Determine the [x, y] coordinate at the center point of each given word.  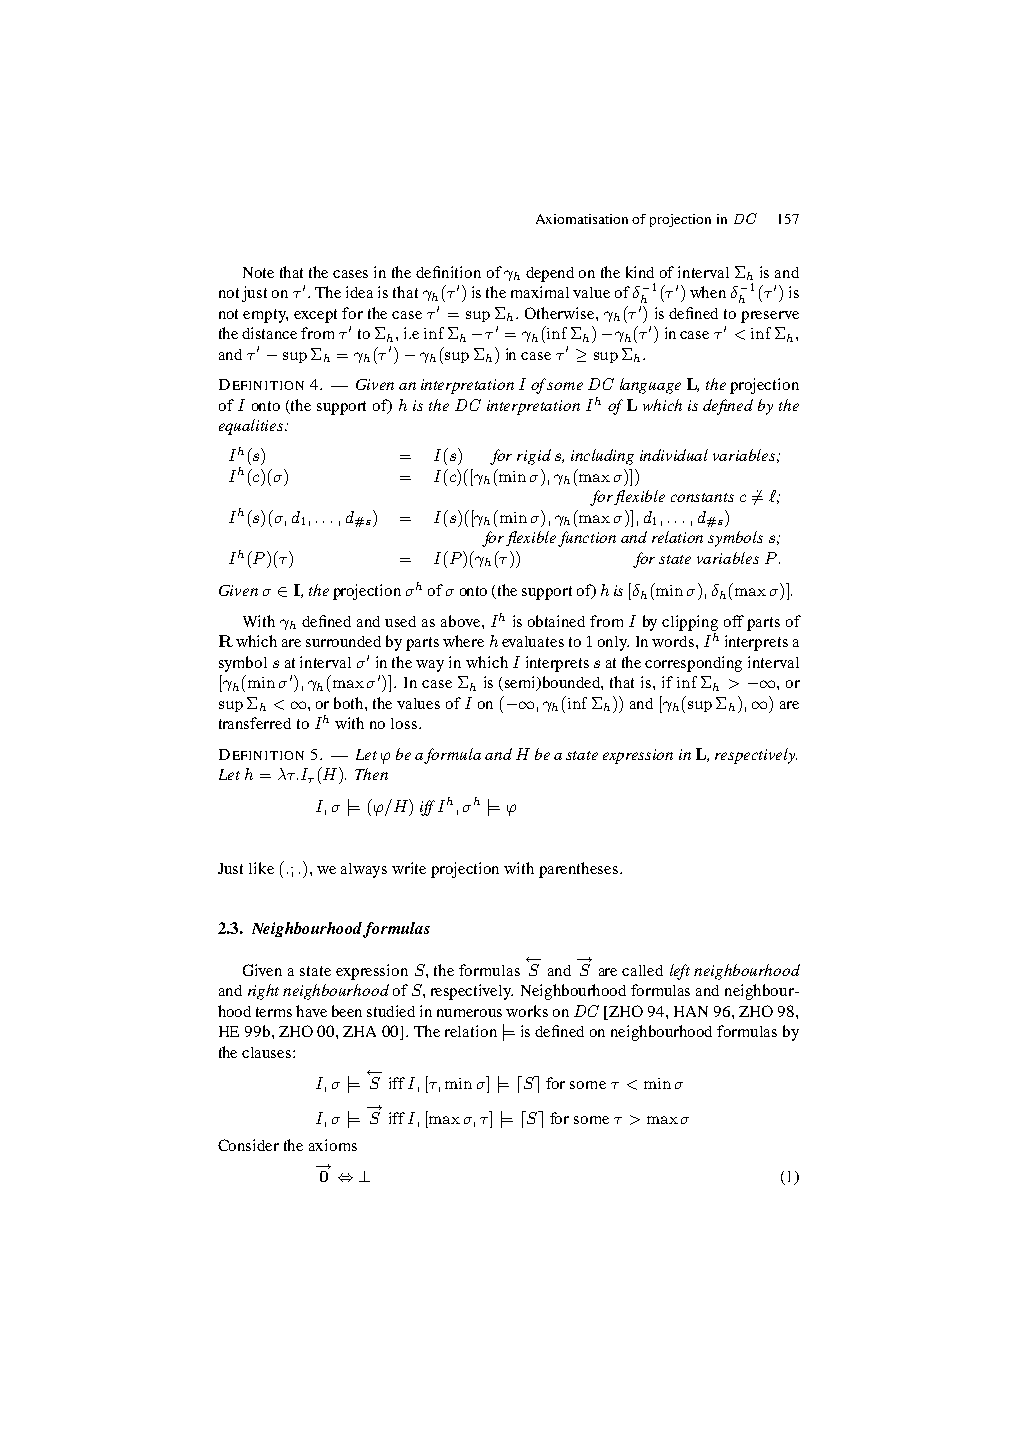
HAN [691, 1011]
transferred [255, 723]
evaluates [533, 641]
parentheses [580, 870]
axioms [333, 1145]
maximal [540, 292]
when [708, 292]
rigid [534, 457]
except [315, 316]
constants [702, 497]
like [261, 868]
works [527, 1011]
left [680, 972]
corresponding [693, 664]
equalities [252, 427]
